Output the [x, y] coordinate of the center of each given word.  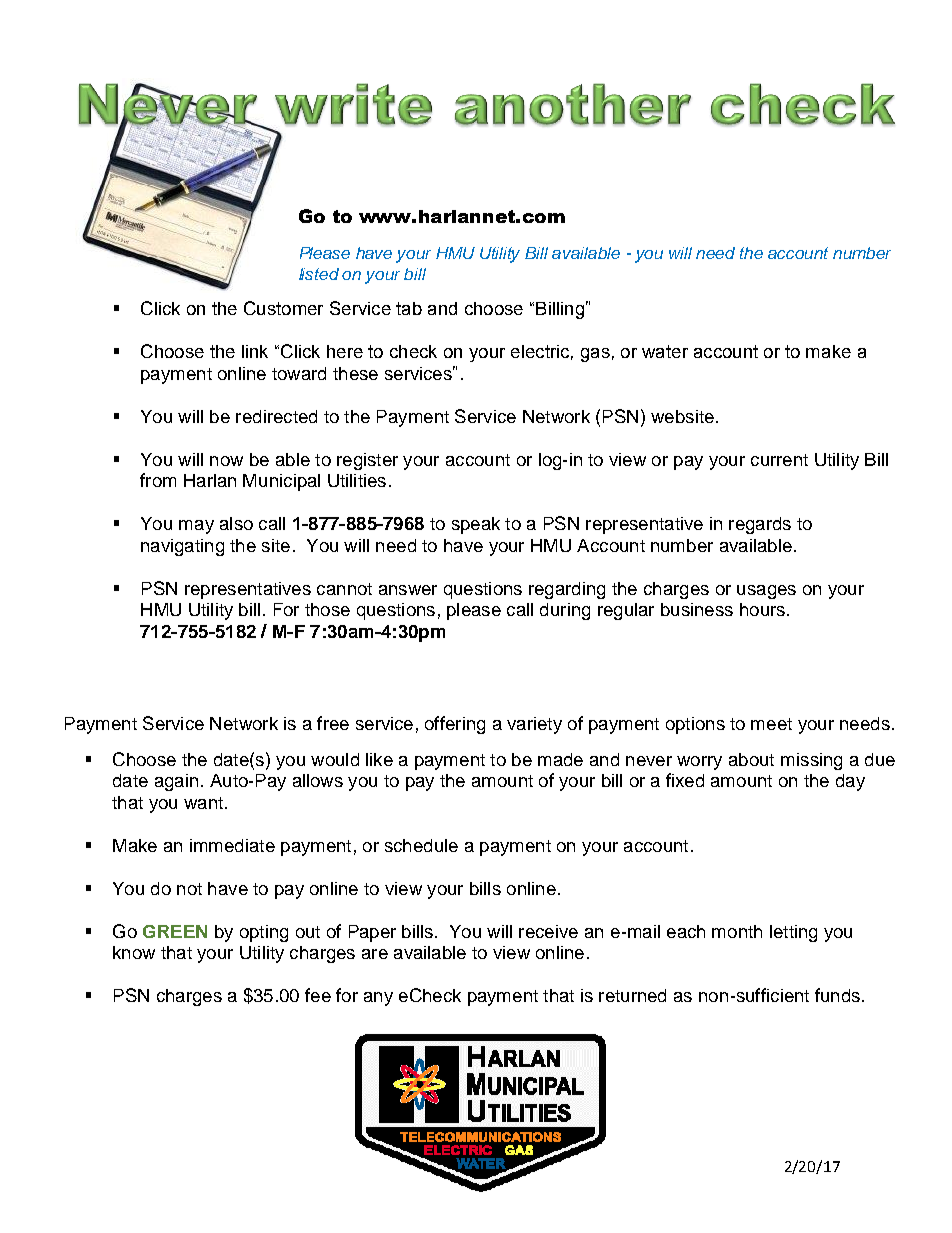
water [665, 351]
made [560, 759]
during [565, 611]
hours [762, 609]
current [779, 460]
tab [409, 308]
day [850, 782]
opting [264, 933]
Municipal [281, 482]
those [327, 609]
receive [548, 931]
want [203, 803]
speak [476, 525]
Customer [283, 308]
